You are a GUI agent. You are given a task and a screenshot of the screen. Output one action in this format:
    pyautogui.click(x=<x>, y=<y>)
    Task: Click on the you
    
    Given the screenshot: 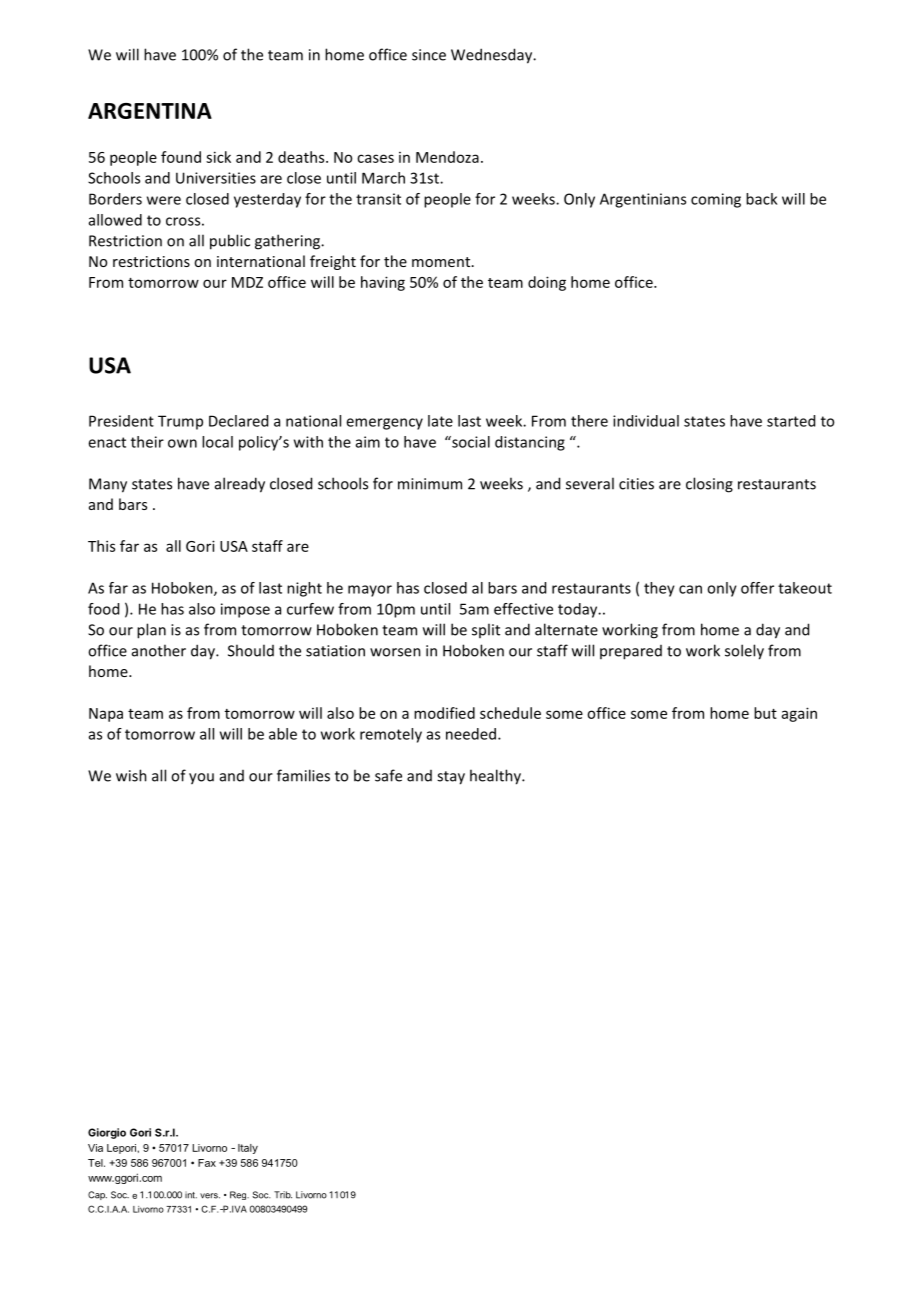 What is the action you would take?
    pyautogui.click(x=201, y=779)
